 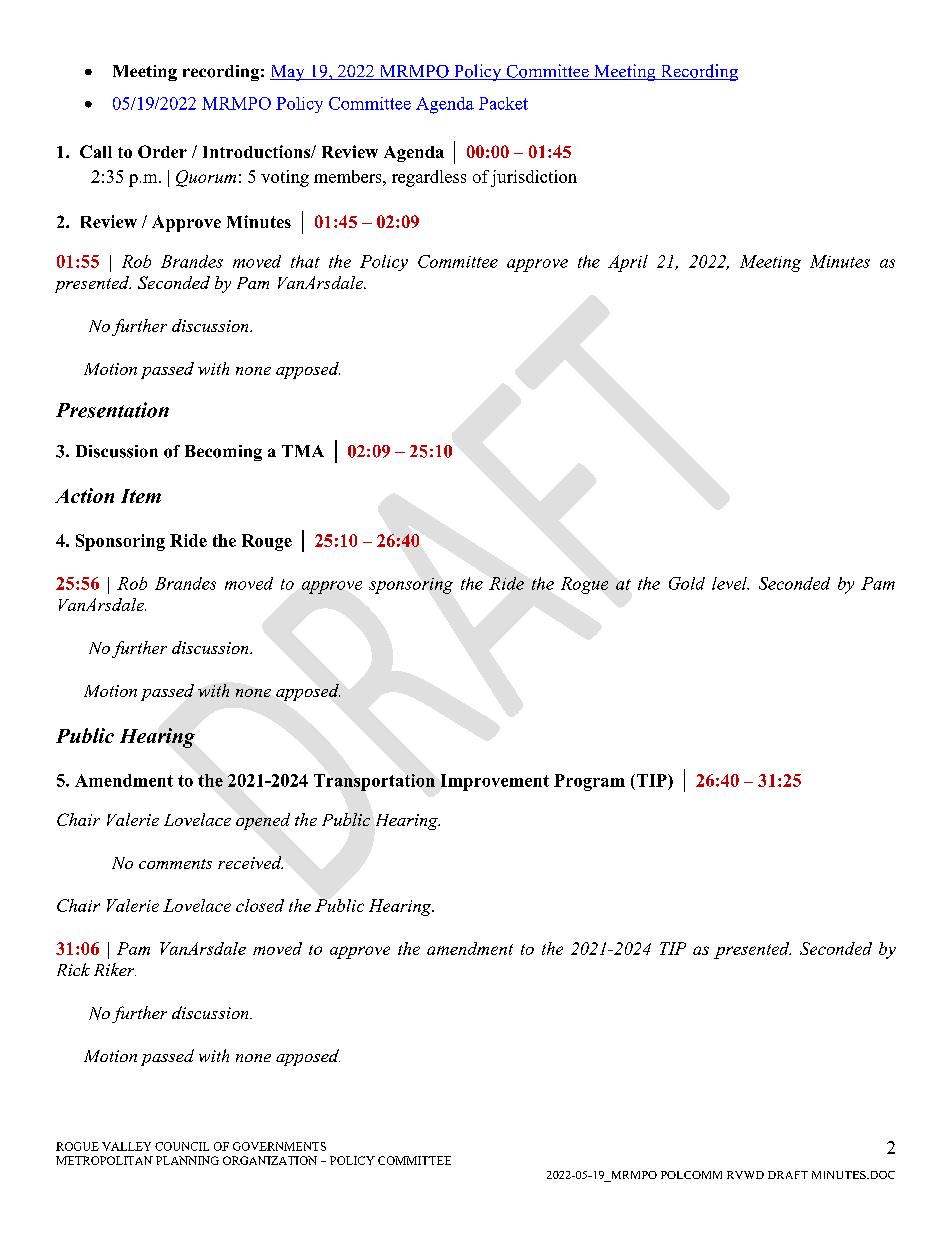 What do you see at coordinates (162, 151) in the screenshot?
I see `Order` at bounding box center [162, 151].
